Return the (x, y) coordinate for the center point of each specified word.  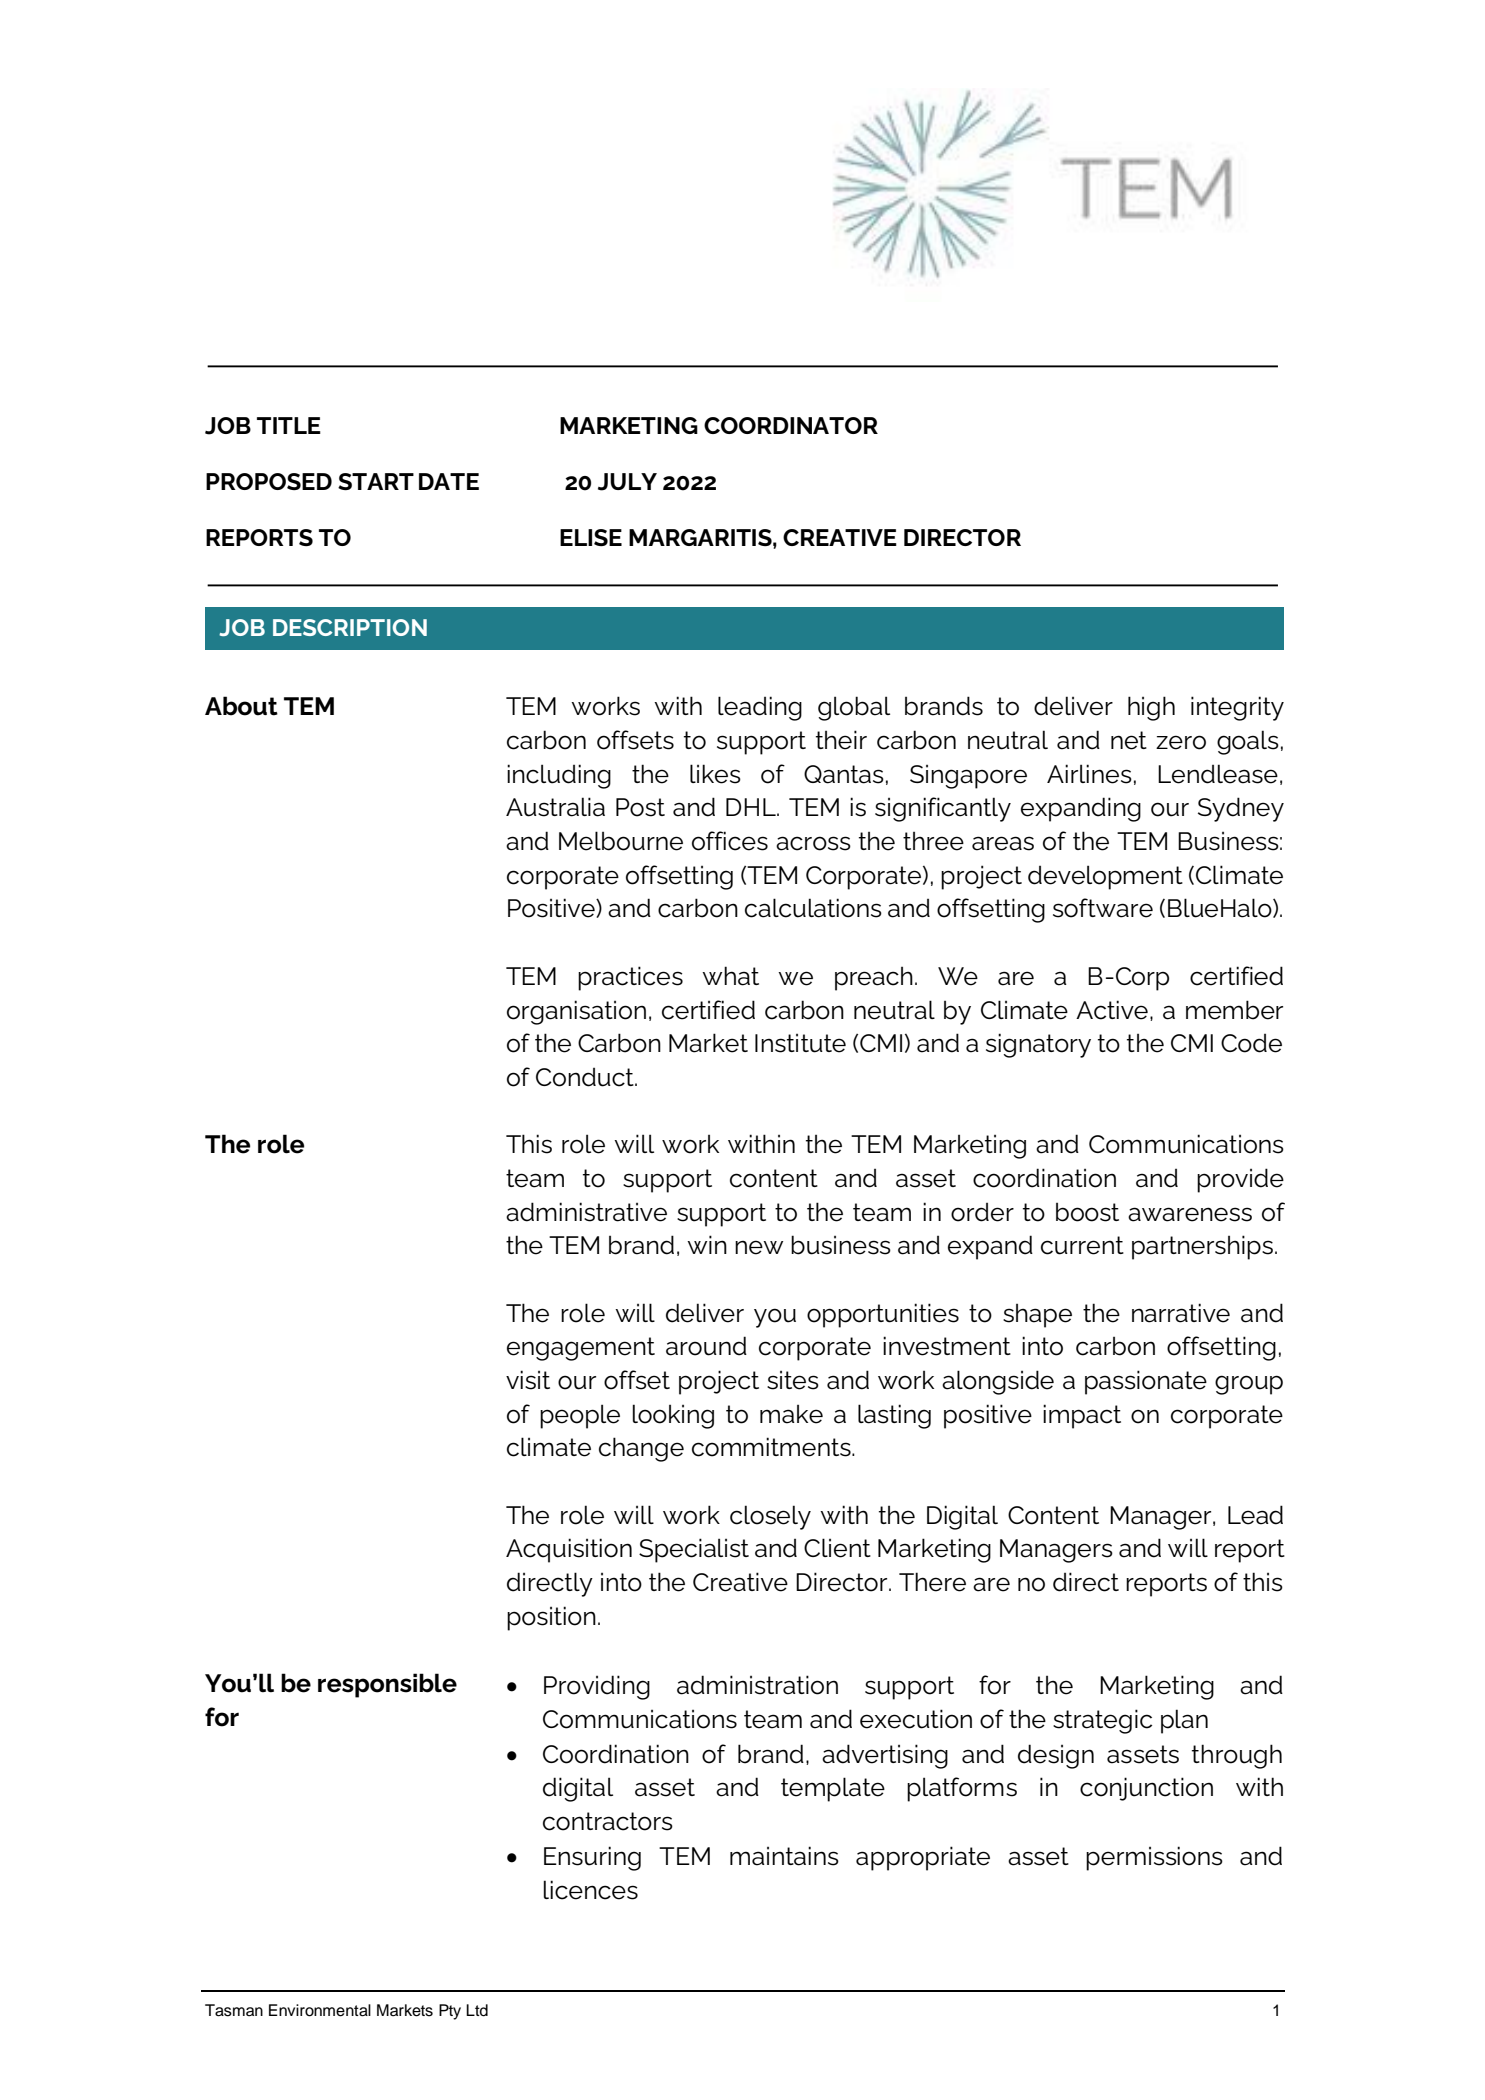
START (376, 481)
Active (1112, 1010)
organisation (576, 1012)
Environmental (320, 2010)
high (1151, 708)
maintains (784, 1856)
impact (1082, 1416)
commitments (772, 1447)
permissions (1154, 1858)
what (730, 976)
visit (528, 1380)
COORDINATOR (791, 425)
